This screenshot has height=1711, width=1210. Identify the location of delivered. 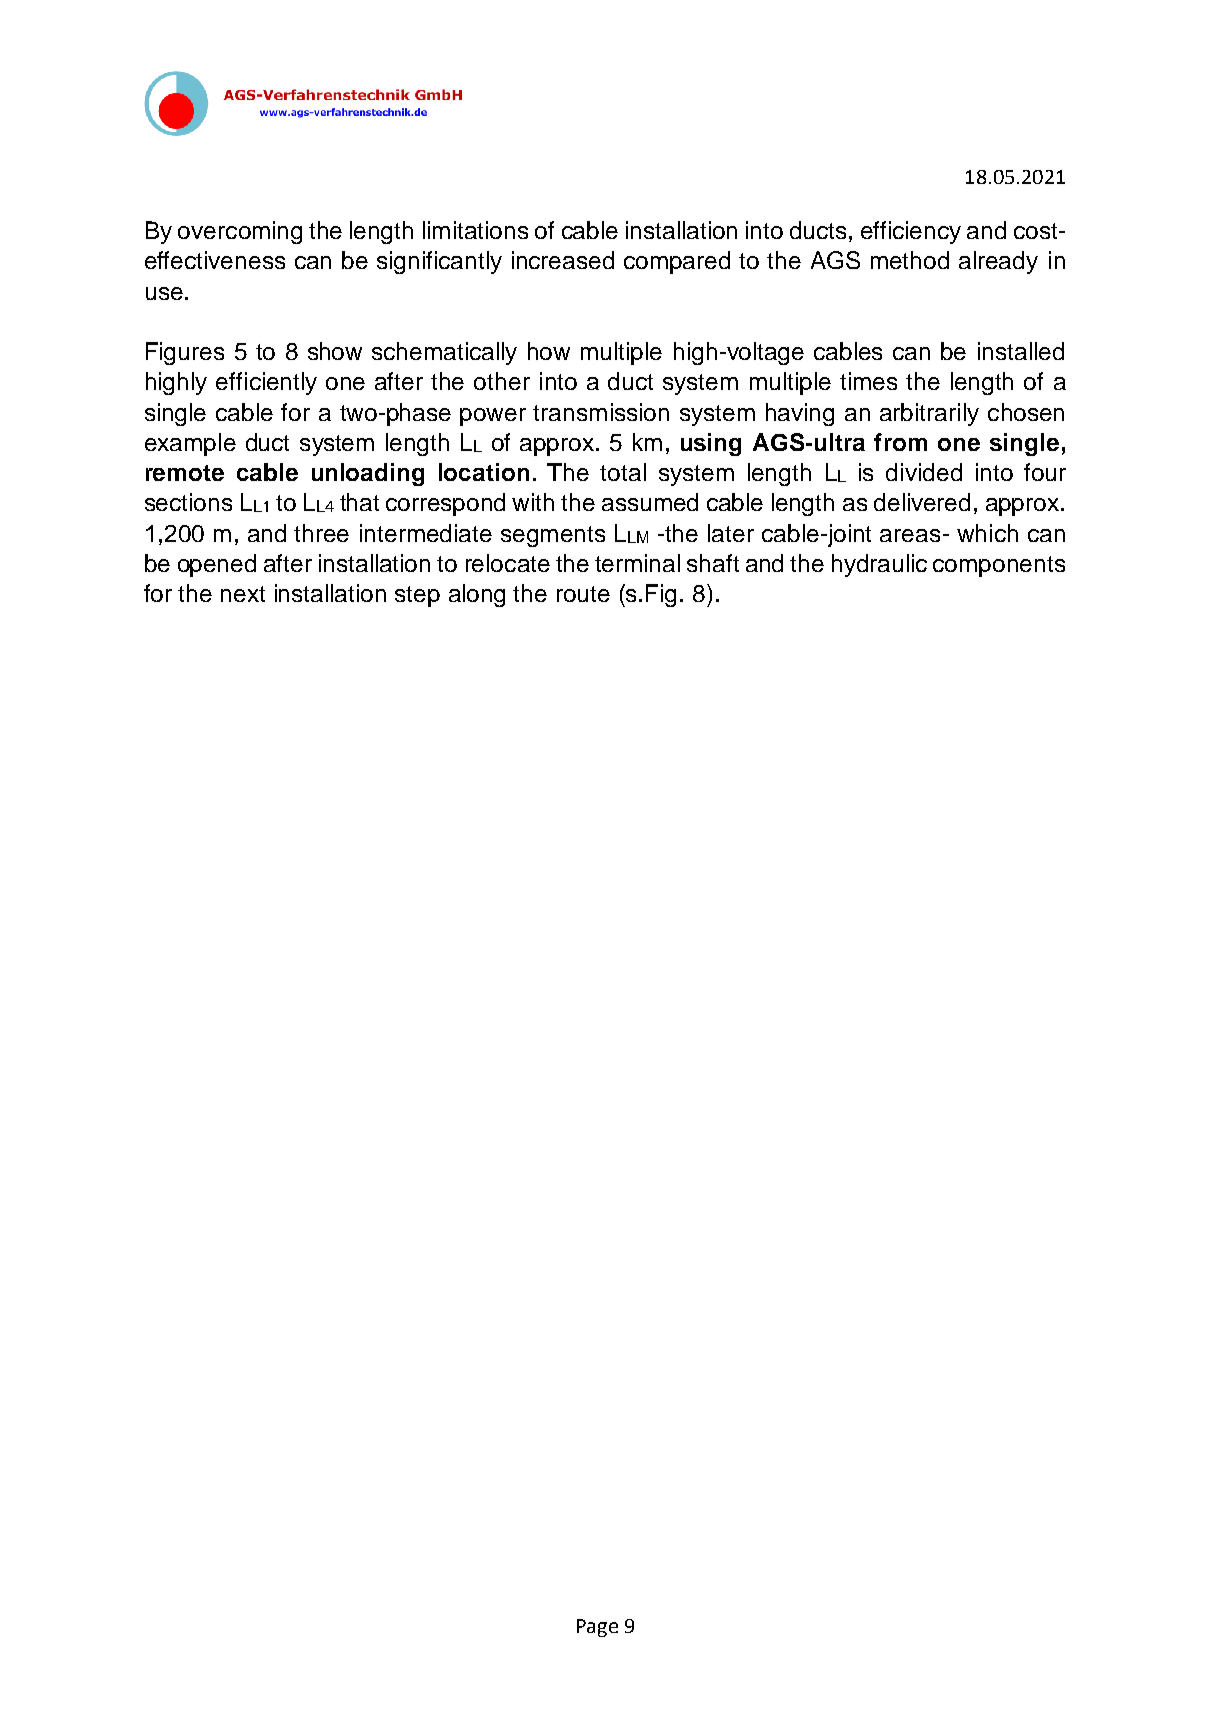
(922, 502).
